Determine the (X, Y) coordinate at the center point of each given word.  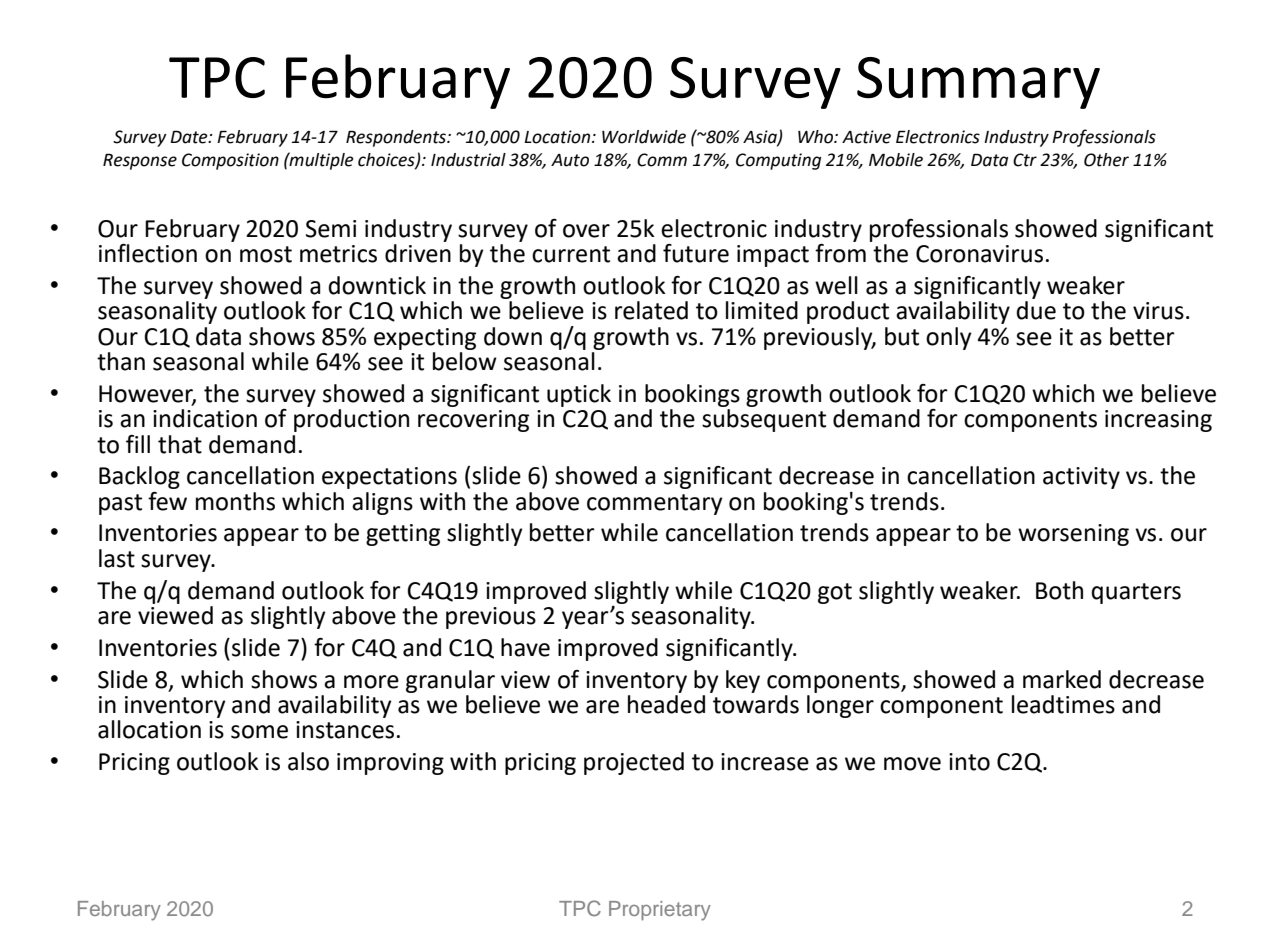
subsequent (764, 420)
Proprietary (660, 911)
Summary (978, 83)
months (235, 501)
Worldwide (644, 137)
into (969, 762)
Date (190, 137)
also (308, 761)
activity (1081, 478)
